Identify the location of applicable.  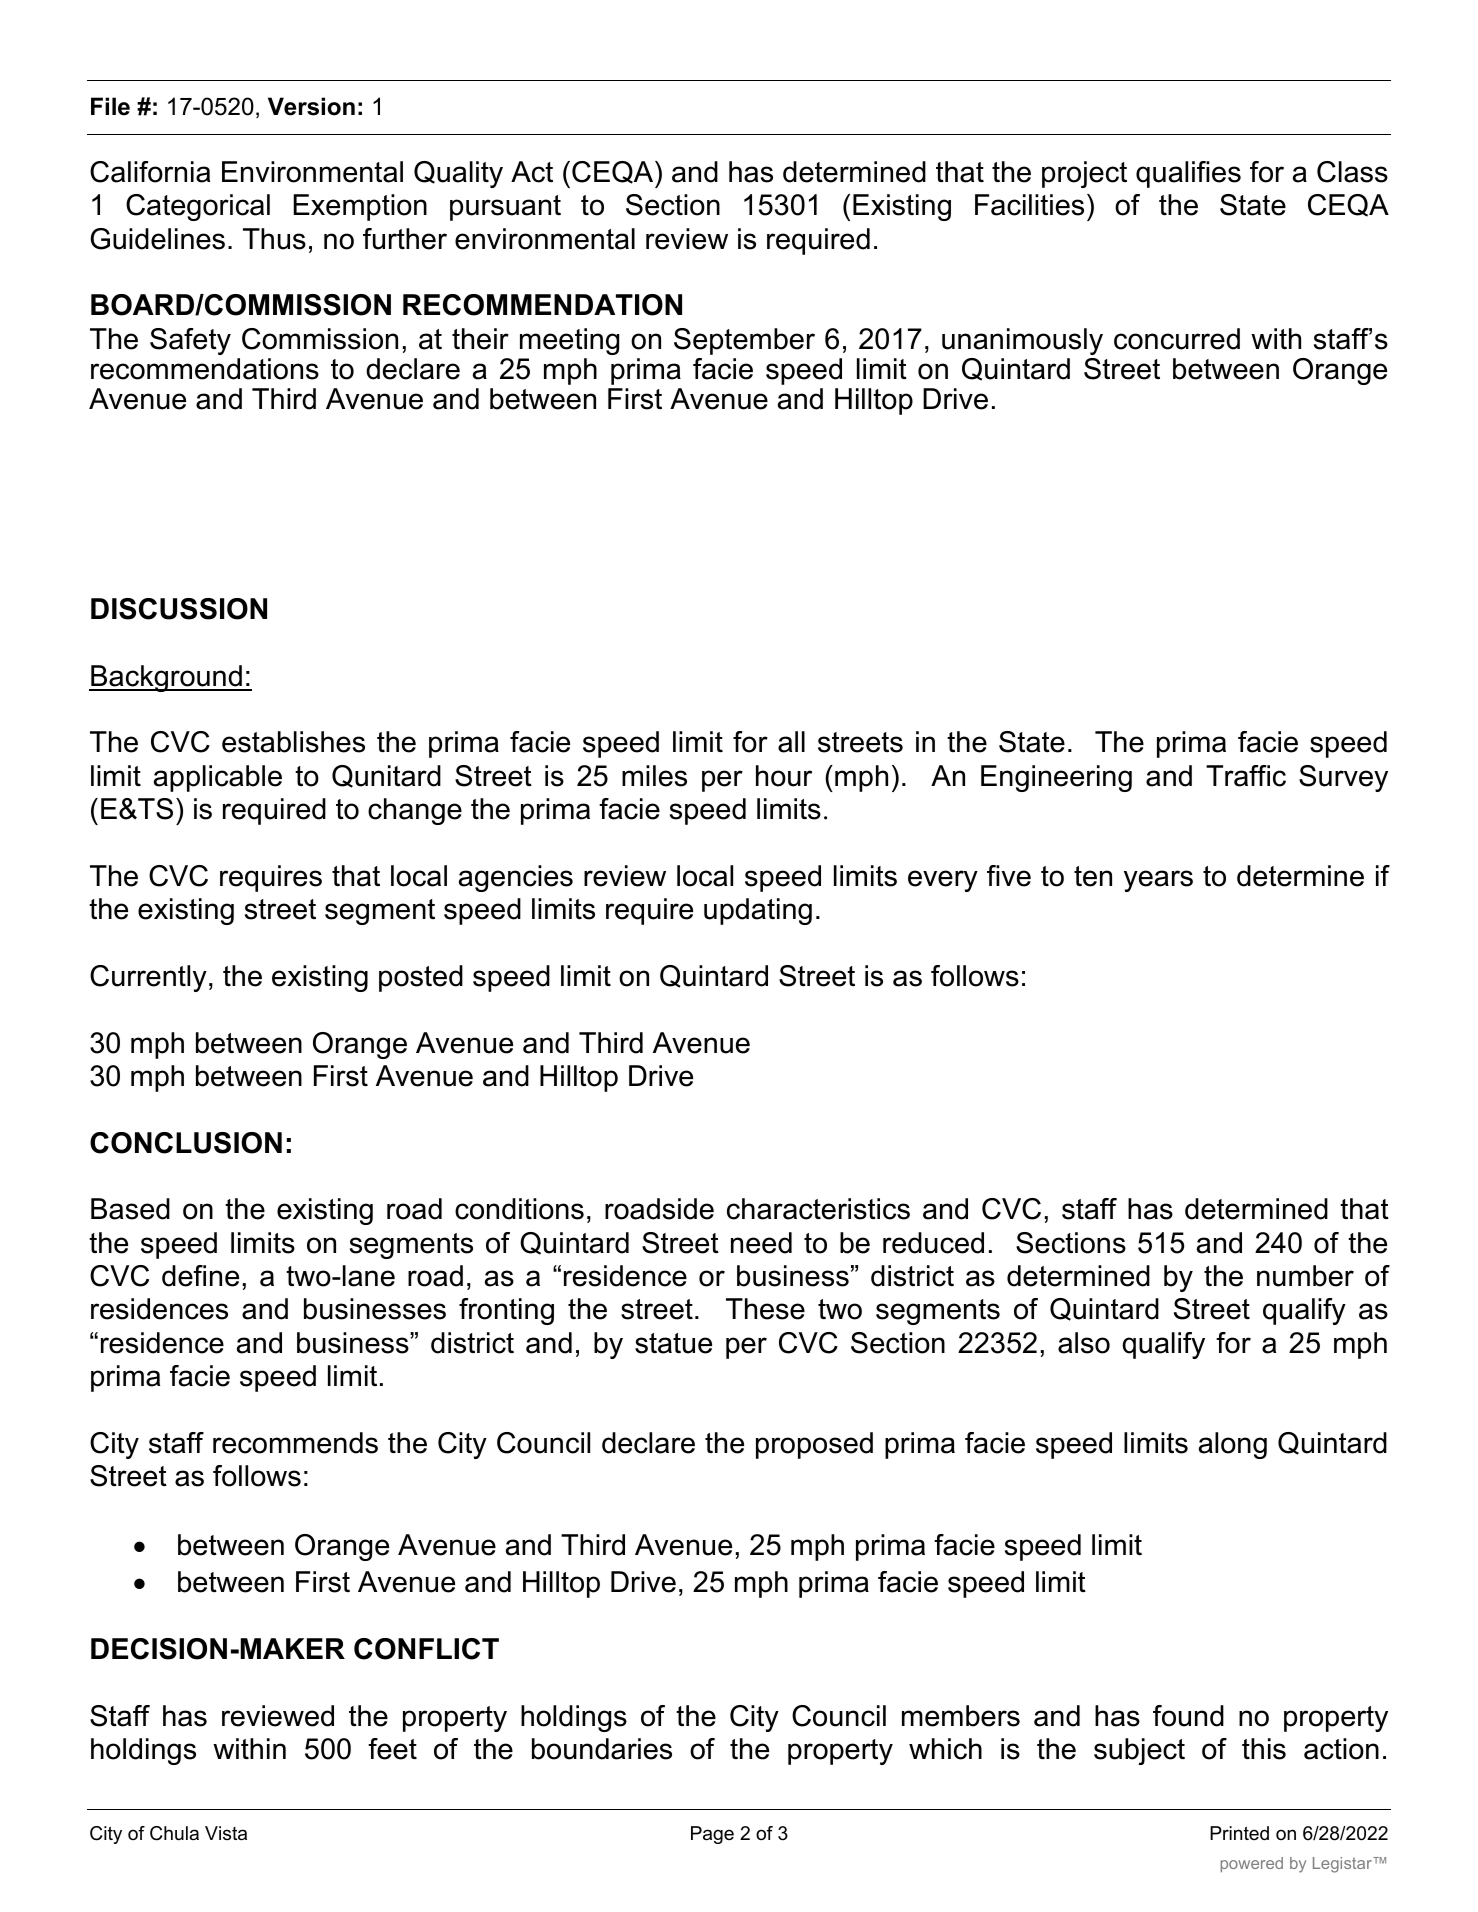
(218, 778).
